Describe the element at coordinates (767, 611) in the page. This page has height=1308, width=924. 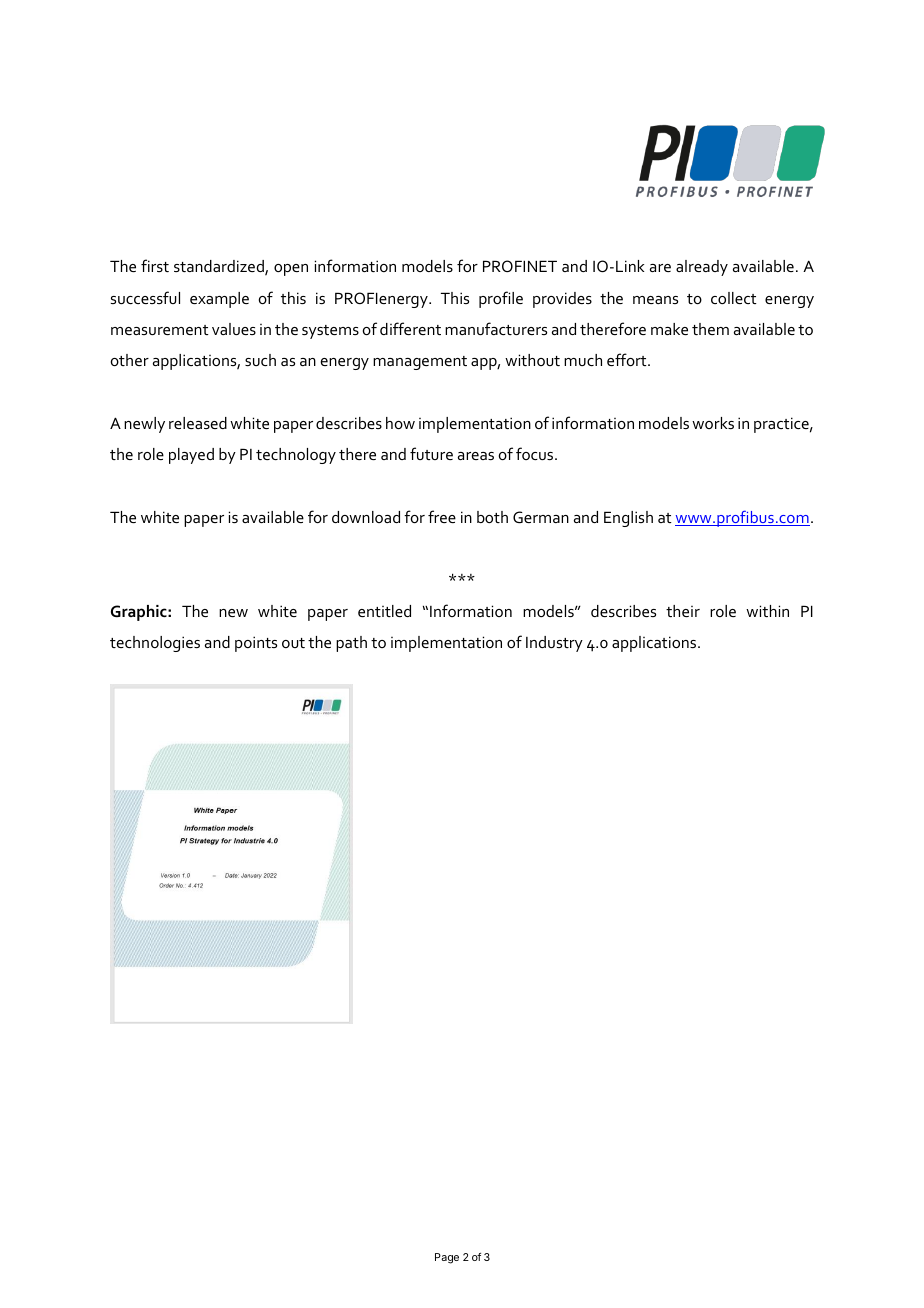
I see `within` at that location.
